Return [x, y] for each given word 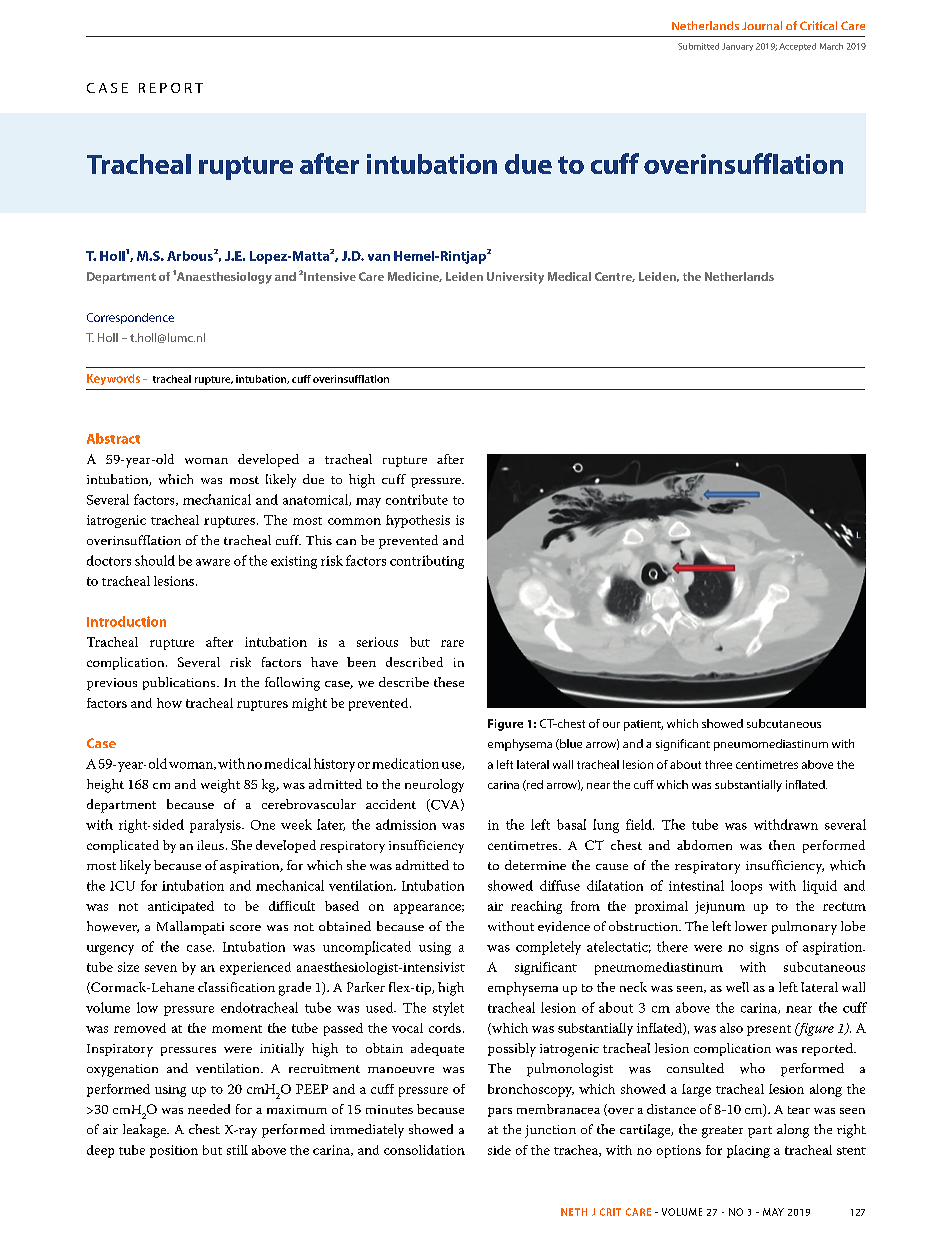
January [737, 47]
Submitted [698, 46]
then [782, 845]
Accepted [797, 47]
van [379, 257]
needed [209, 1109]
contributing [427, 562]
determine [535, 865]
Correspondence [130, 318]
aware [213, 562]
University [515, 278]
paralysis [216, 826]
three [718, 764]
